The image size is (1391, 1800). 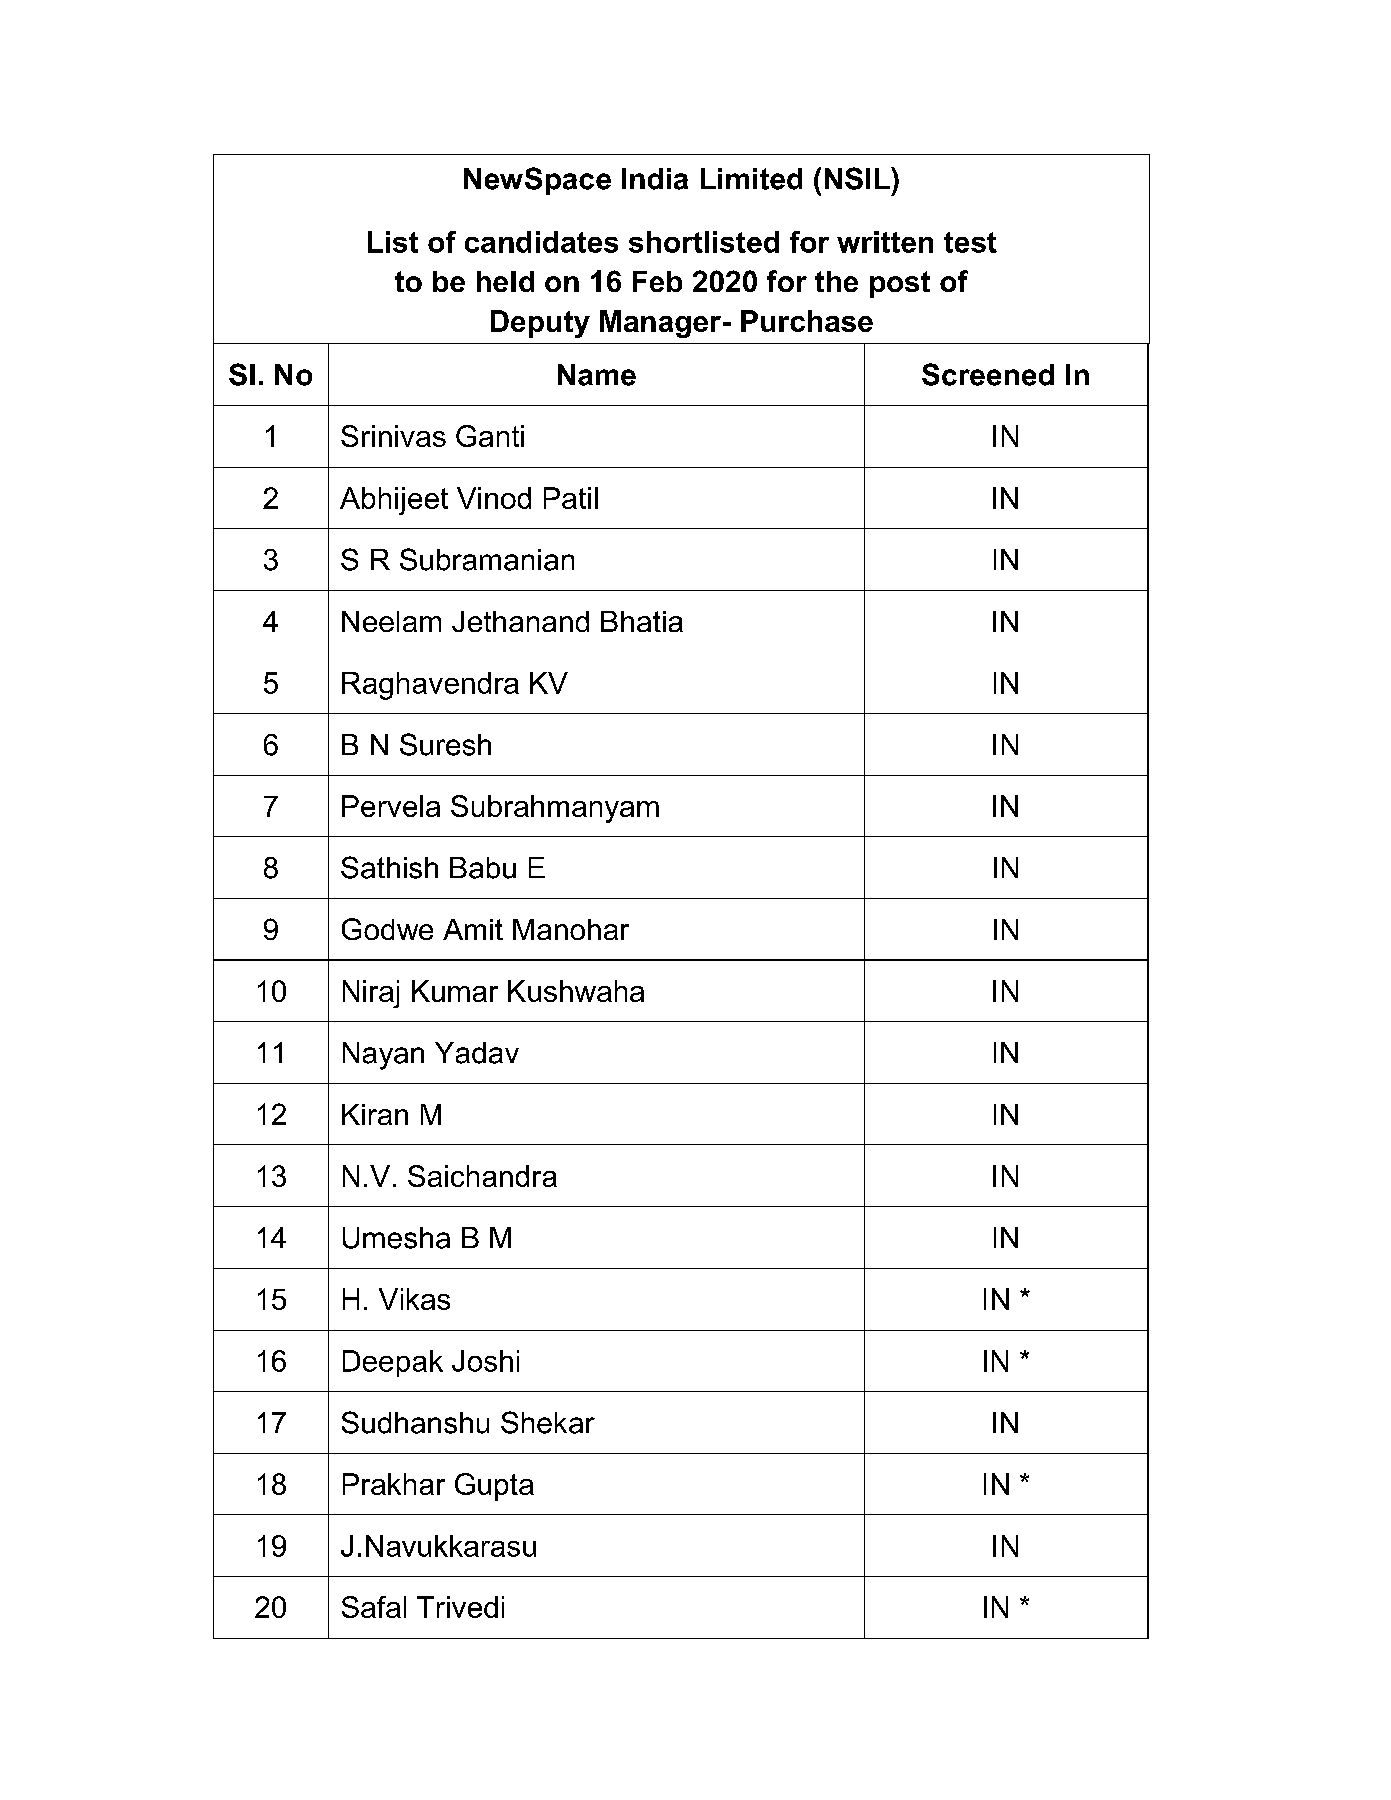 What do you see at coordinates (505, 281) in the screenshot?
I see `held` at bounding box center [505, 281].
